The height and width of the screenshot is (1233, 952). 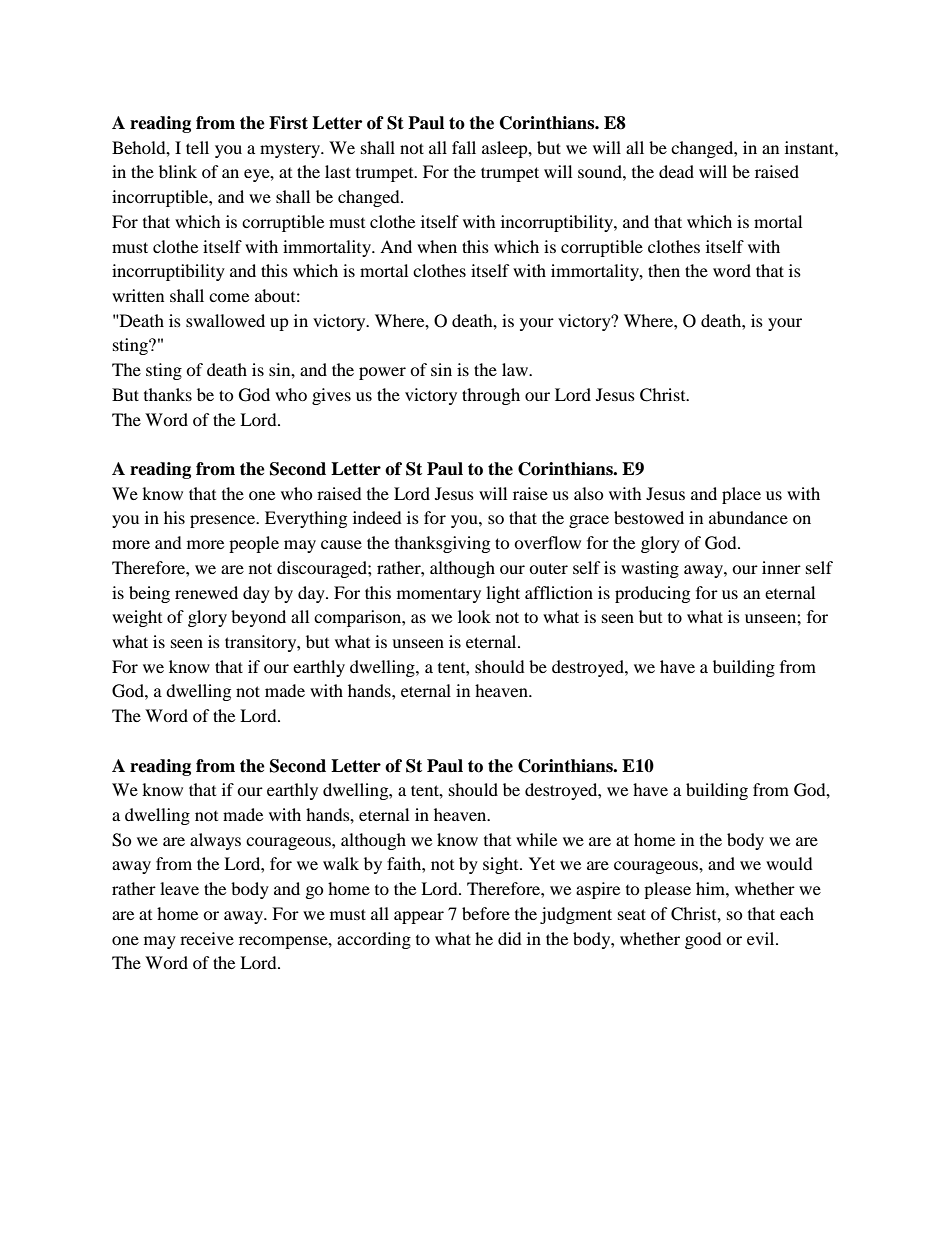 What do you see at coordinates (474, 616) in the screenshot?
I see `look` at bounding box center [474, 616].
